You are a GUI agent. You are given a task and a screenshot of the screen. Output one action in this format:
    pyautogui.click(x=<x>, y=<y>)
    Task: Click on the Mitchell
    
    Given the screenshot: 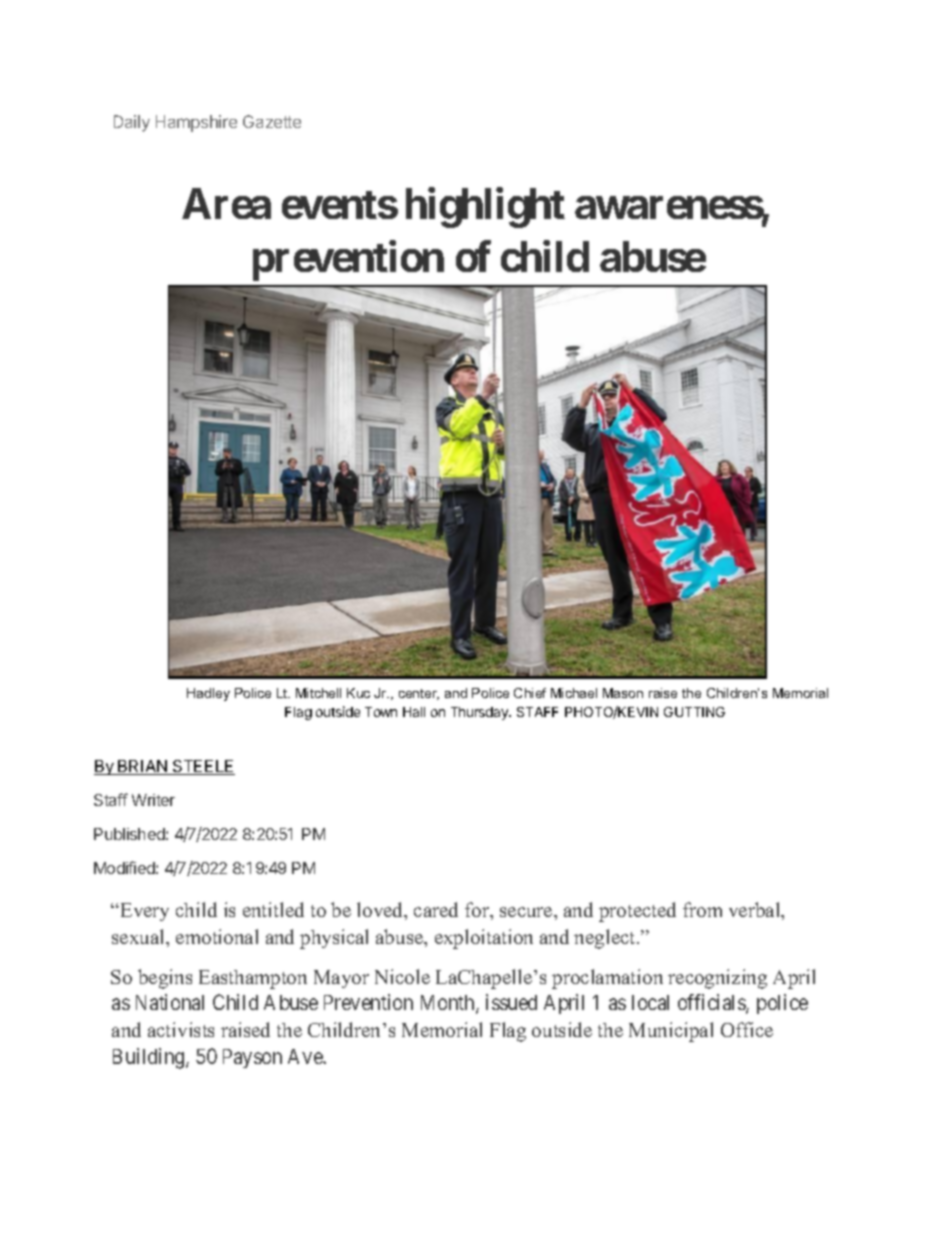 What is the action you would take?
    pyautogui.click(x=318, y=693)
